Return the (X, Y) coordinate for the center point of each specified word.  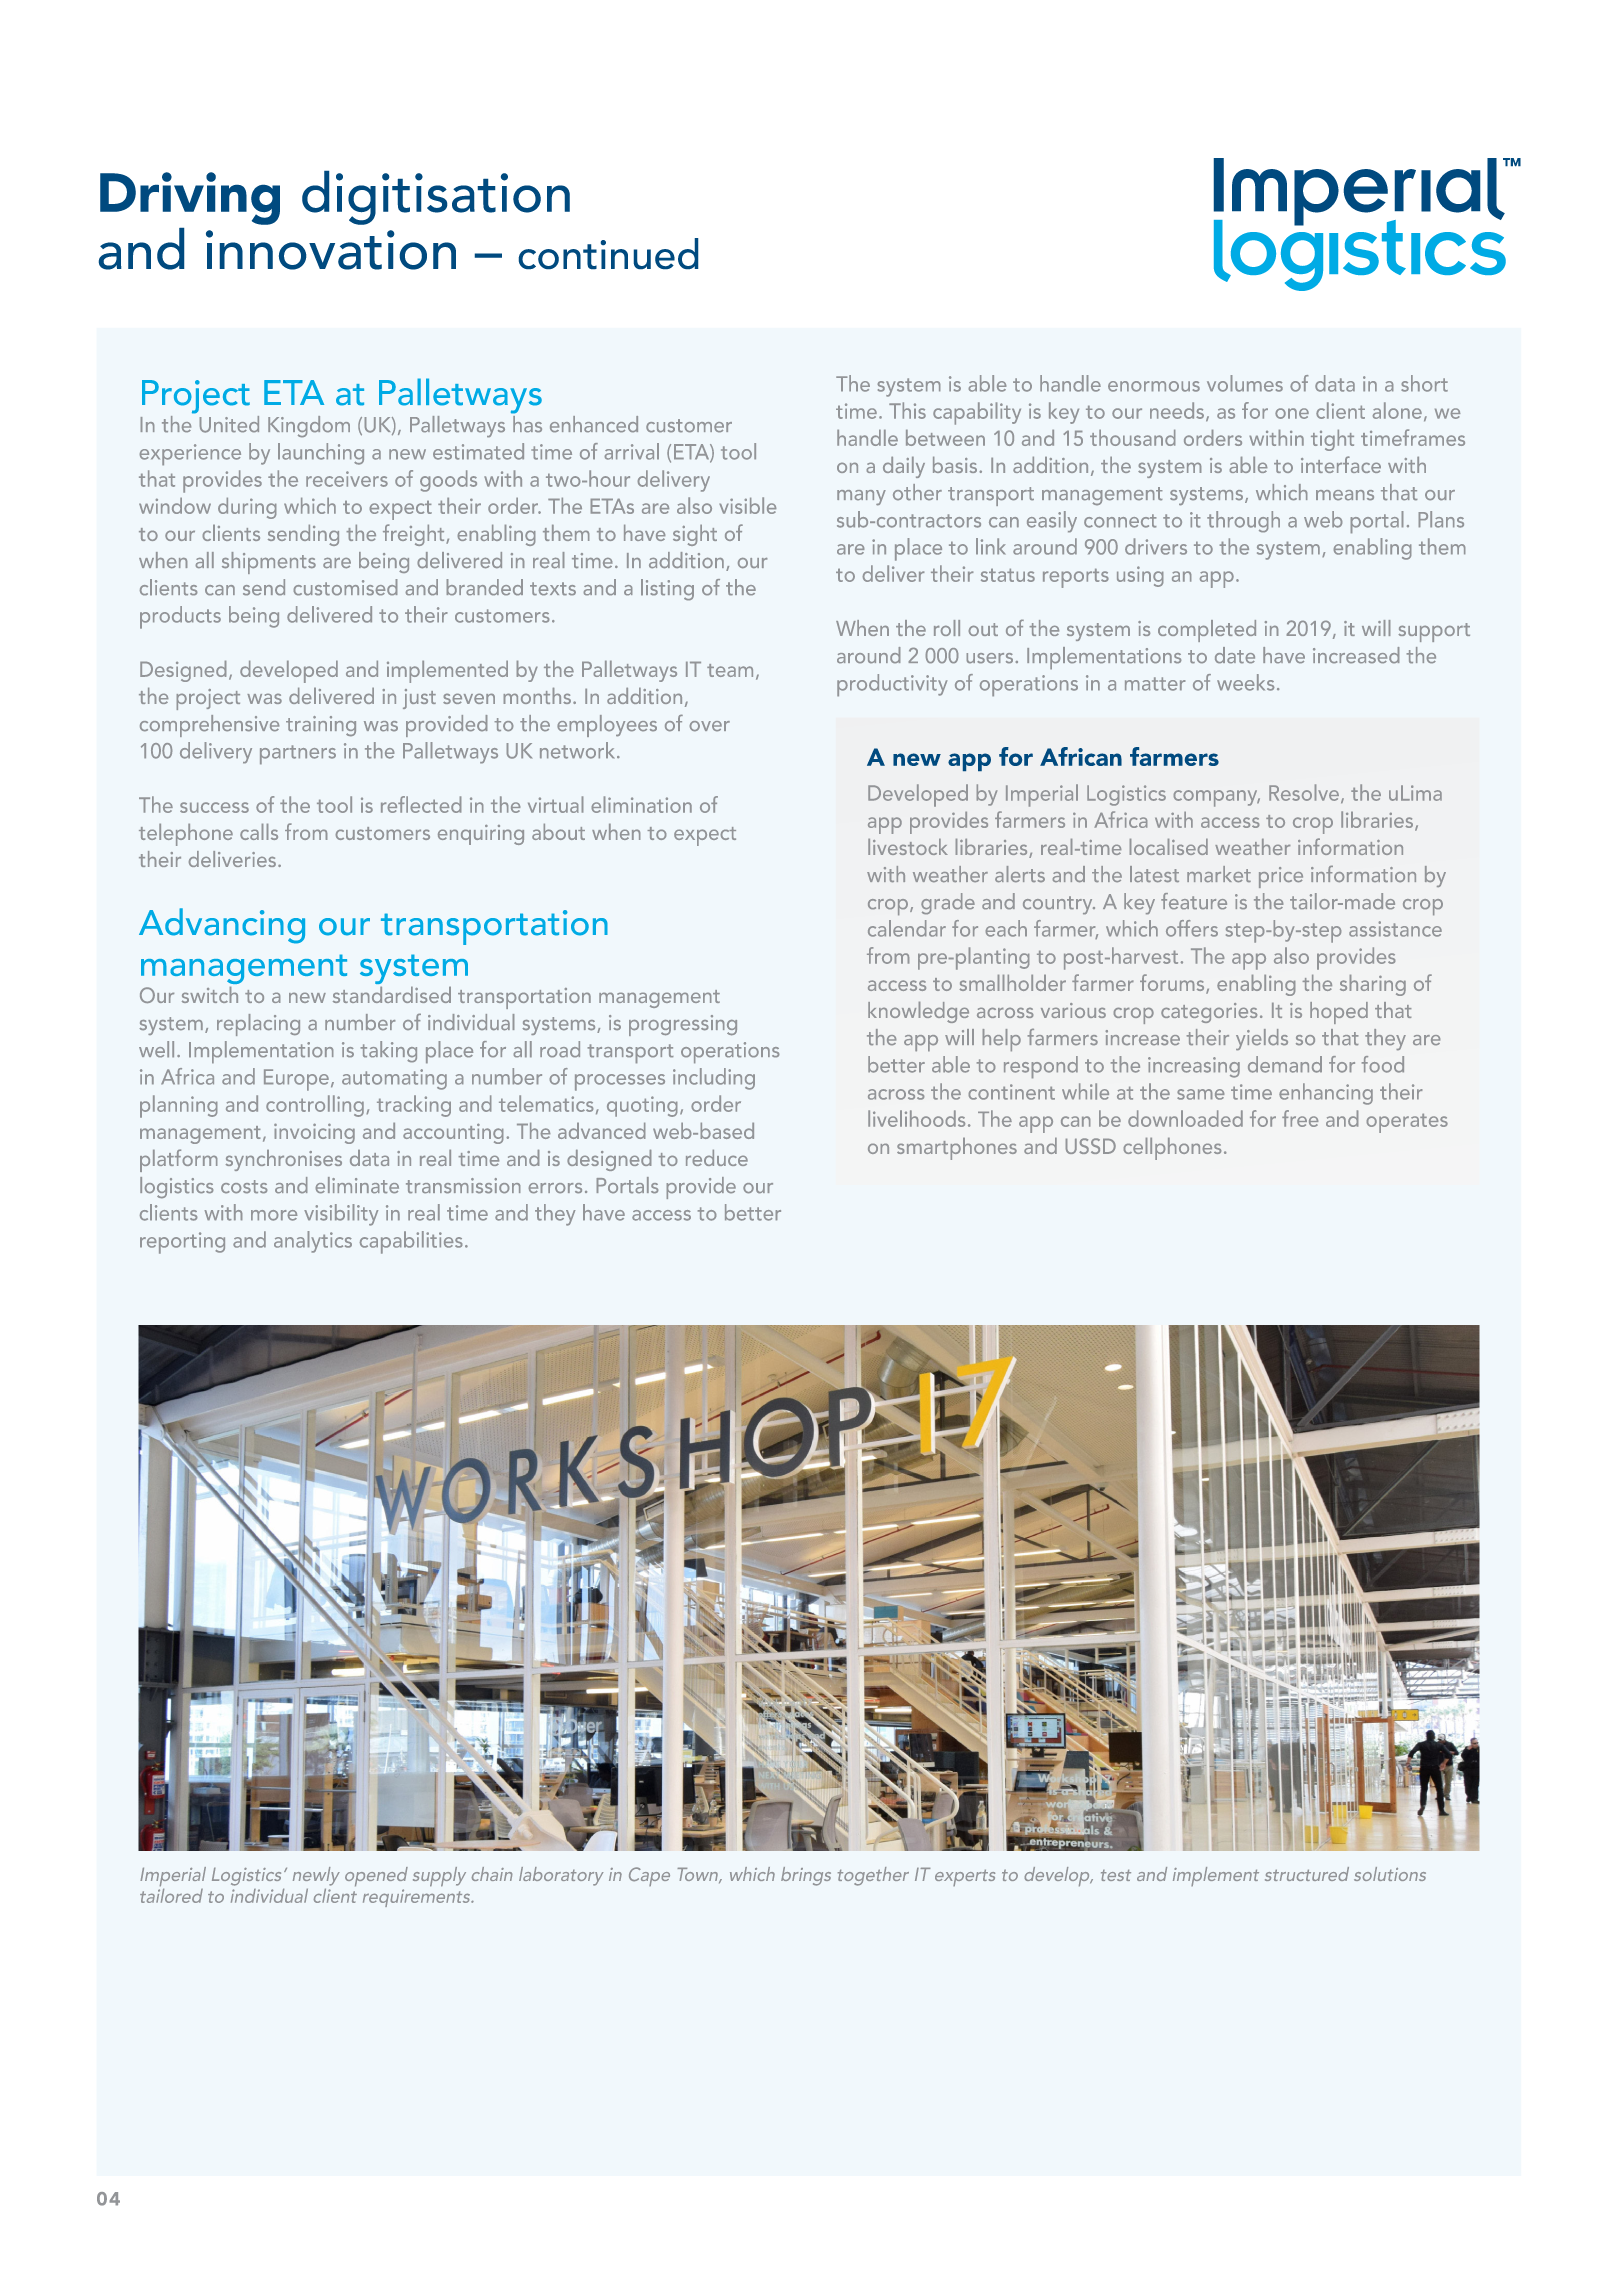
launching (321, 454)
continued (608, 253)
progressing (683, 1025)
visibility (341, 1215)
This (907, 410)
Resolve (1304, 792)
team (730, 670)
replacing (258, 1025)
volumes (1245, 383)
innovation (331, 250)
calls (259, 831)
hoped (1339, 1013)
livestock (908, 847)
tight (1332, 440)
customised (345, 587)
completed (1207, 631)
